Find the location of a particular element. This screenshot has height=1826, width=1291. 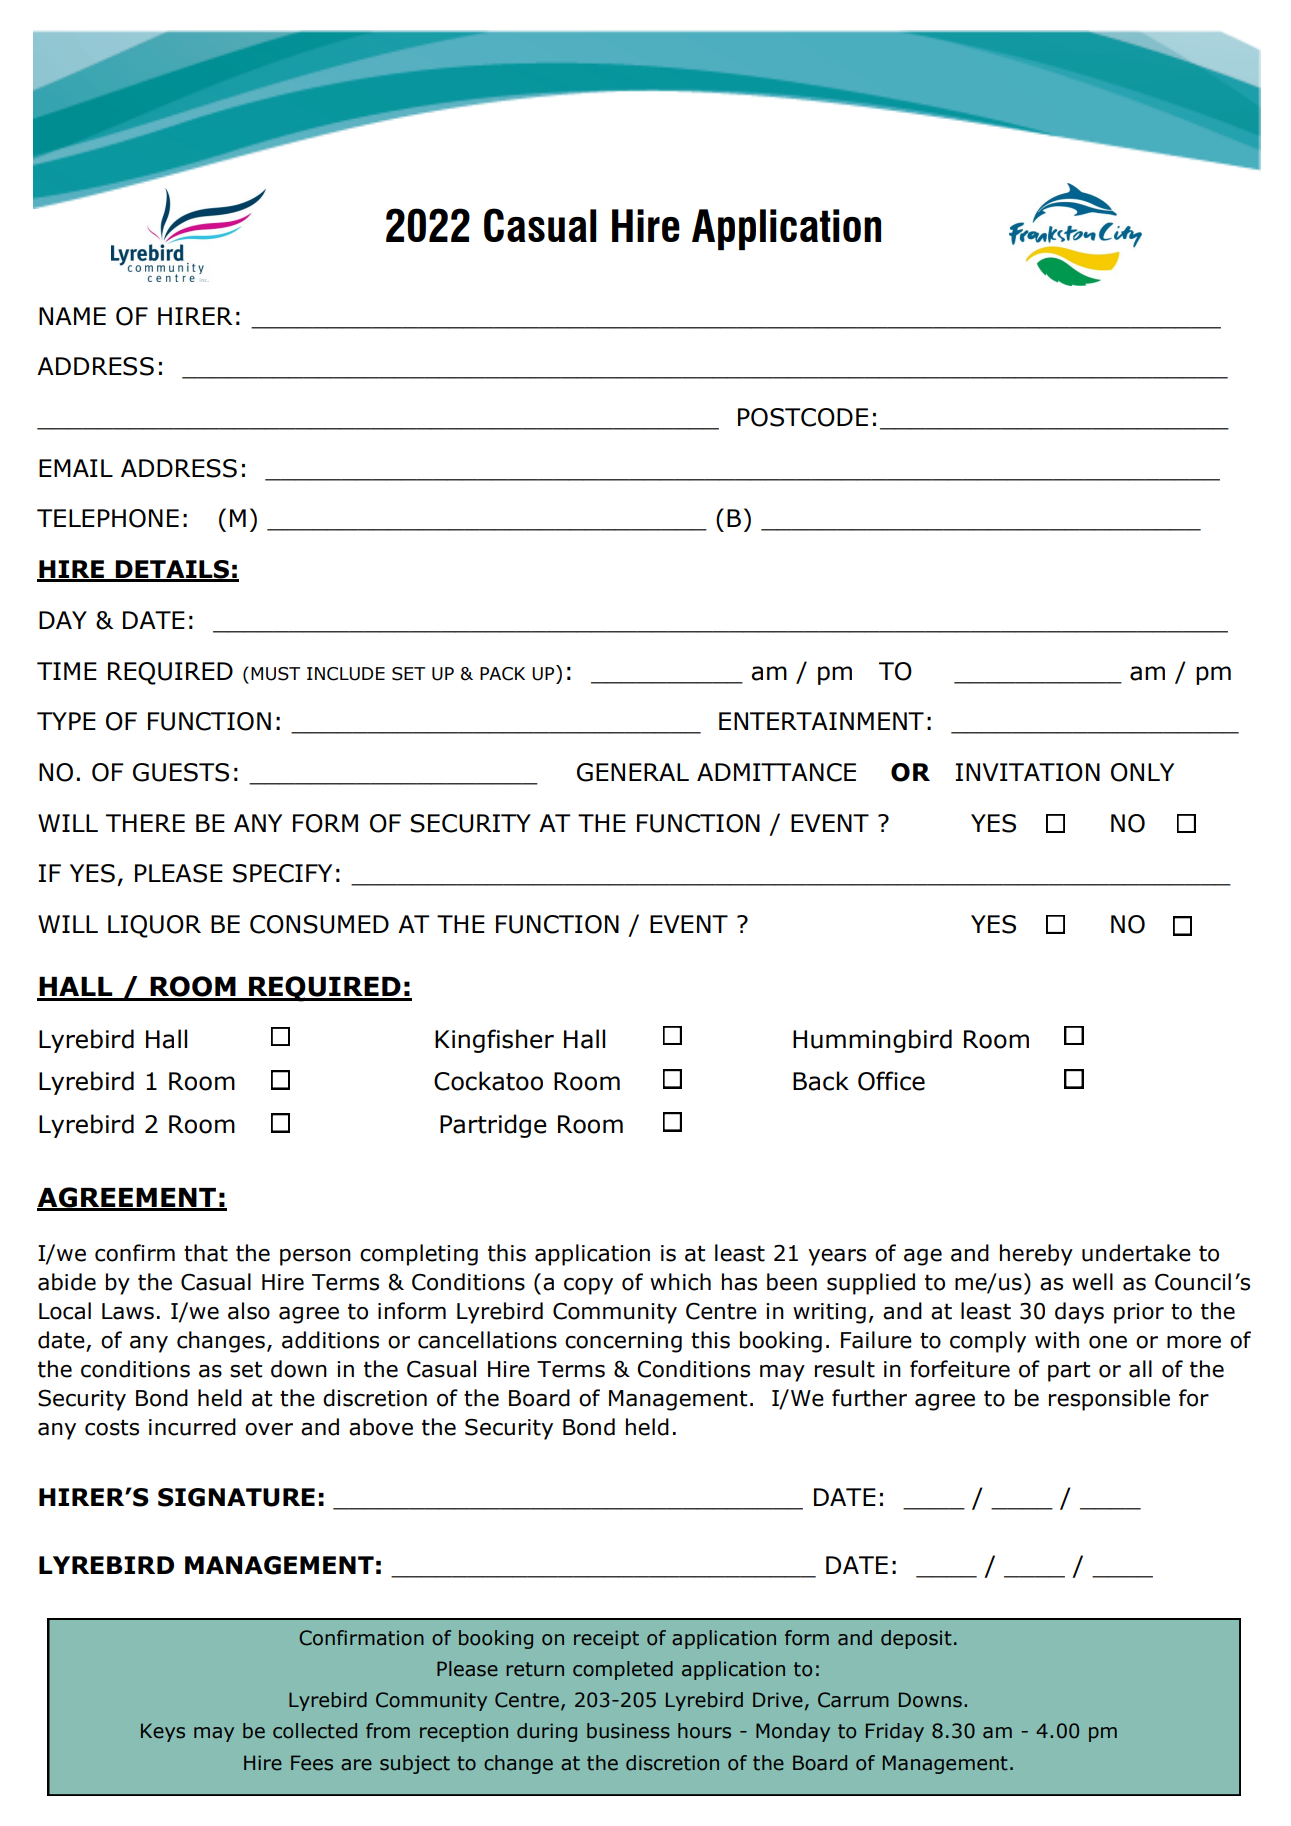

NAME is located at coordinates (72, 316).
